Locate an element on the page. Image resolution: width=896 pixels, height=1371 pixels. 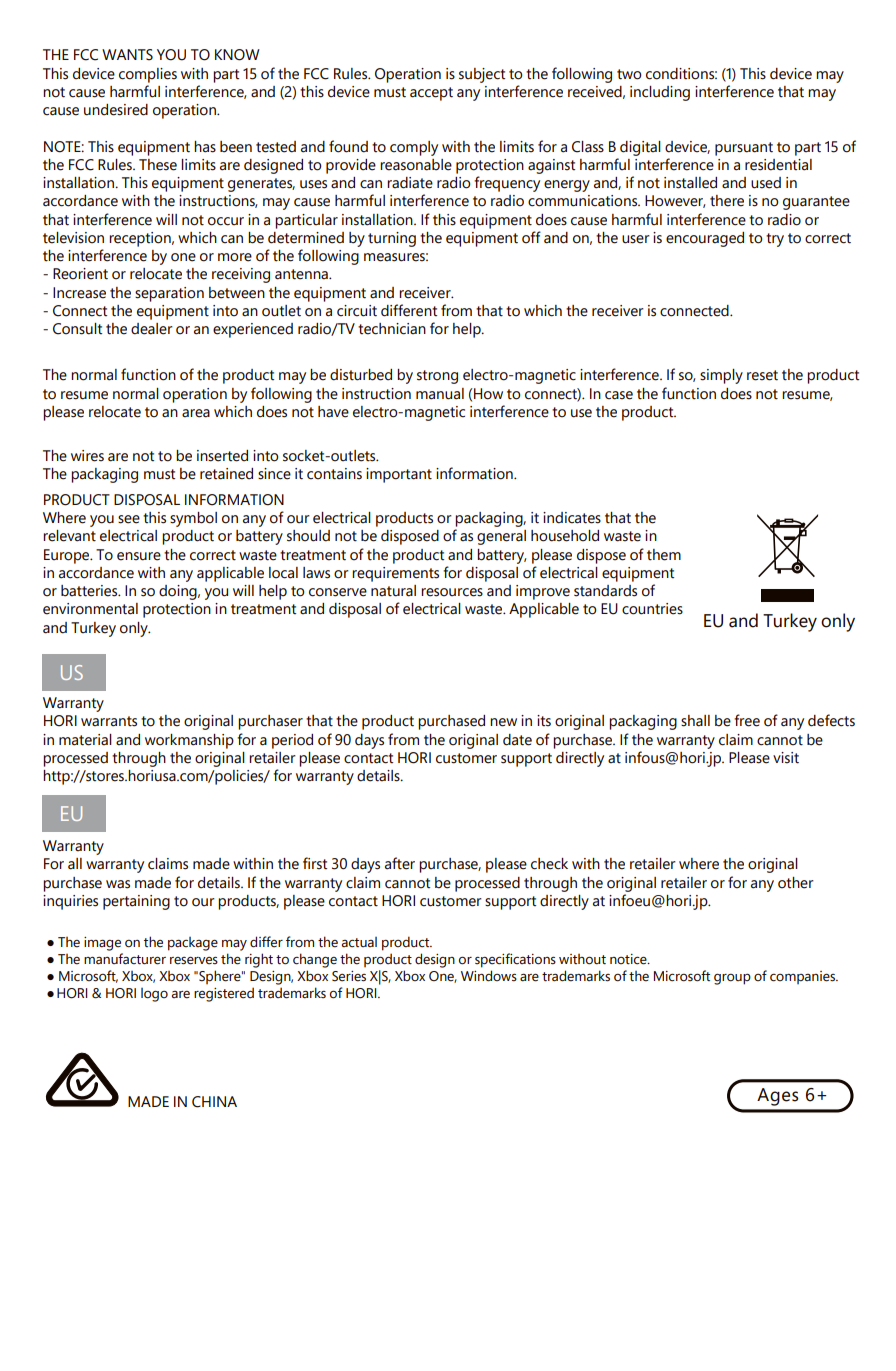
new is located at coordinates (503, 722).
